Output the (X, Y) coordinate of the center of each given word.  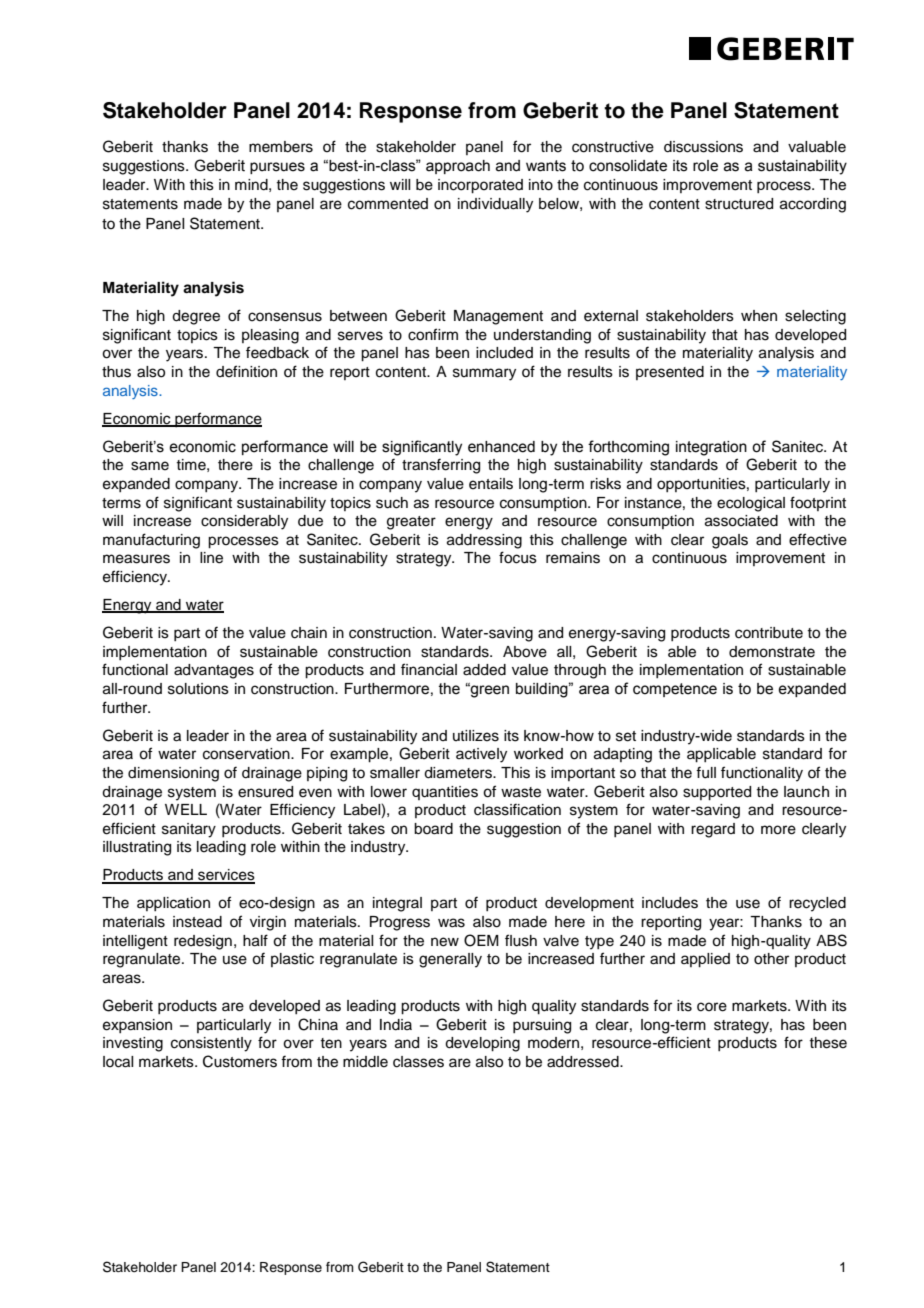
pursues (277, 168)
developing (482, 1044)
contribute (769, 633)
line (211, 558)
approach (458, 167)
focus (518, 557)
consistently (211, 1044)
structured (739, 204)
